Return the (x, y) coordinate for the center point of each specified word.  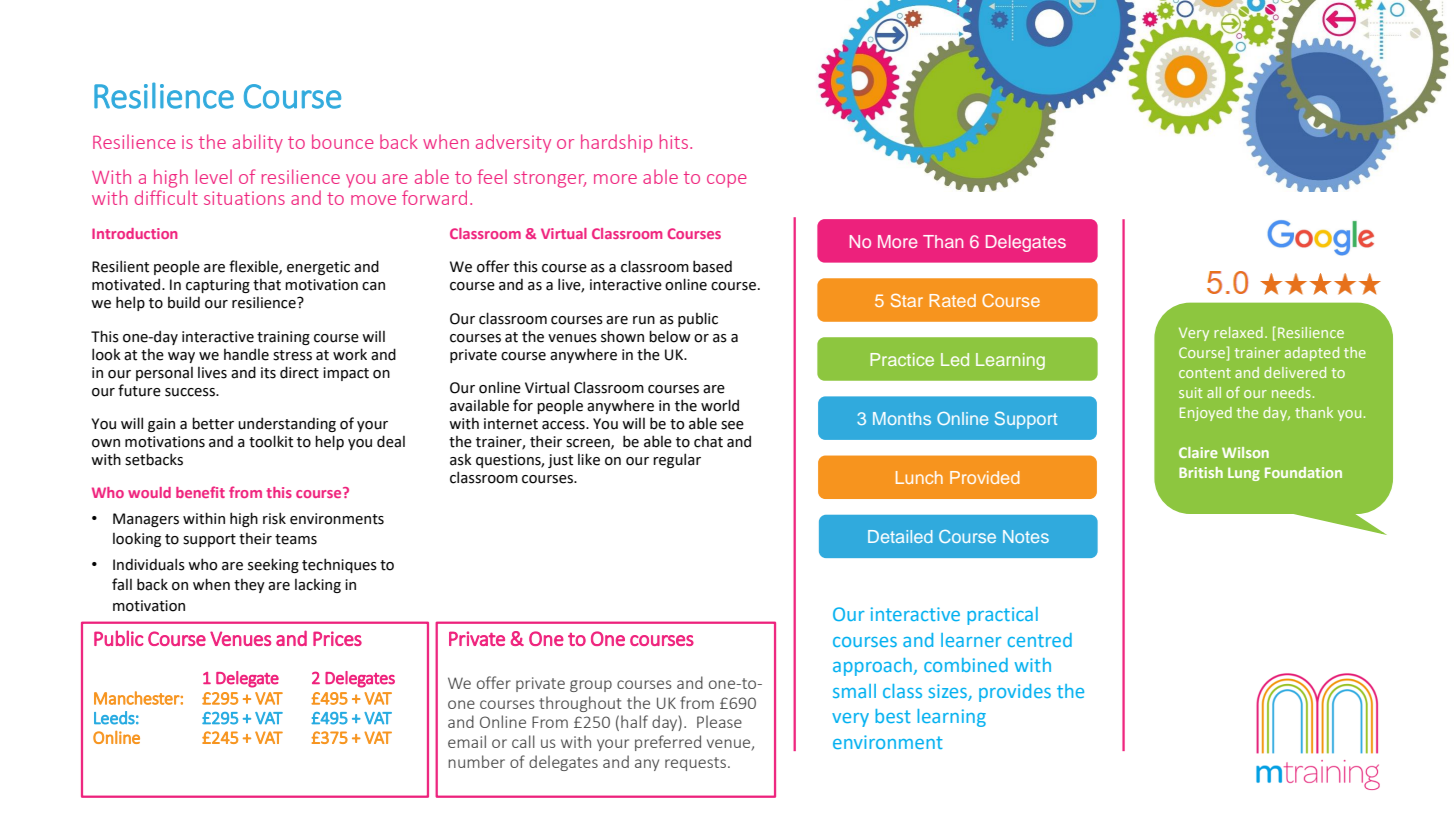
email (467, 741)
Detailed (900, 536)
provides (1015, 693)
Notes (1026, 536)
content (1205, 373)
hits (675, 141)
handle (246, 355)
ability (258, 143)
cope (727, 181)
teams (296, 539)
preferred (668, 743)
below (670, 336)
